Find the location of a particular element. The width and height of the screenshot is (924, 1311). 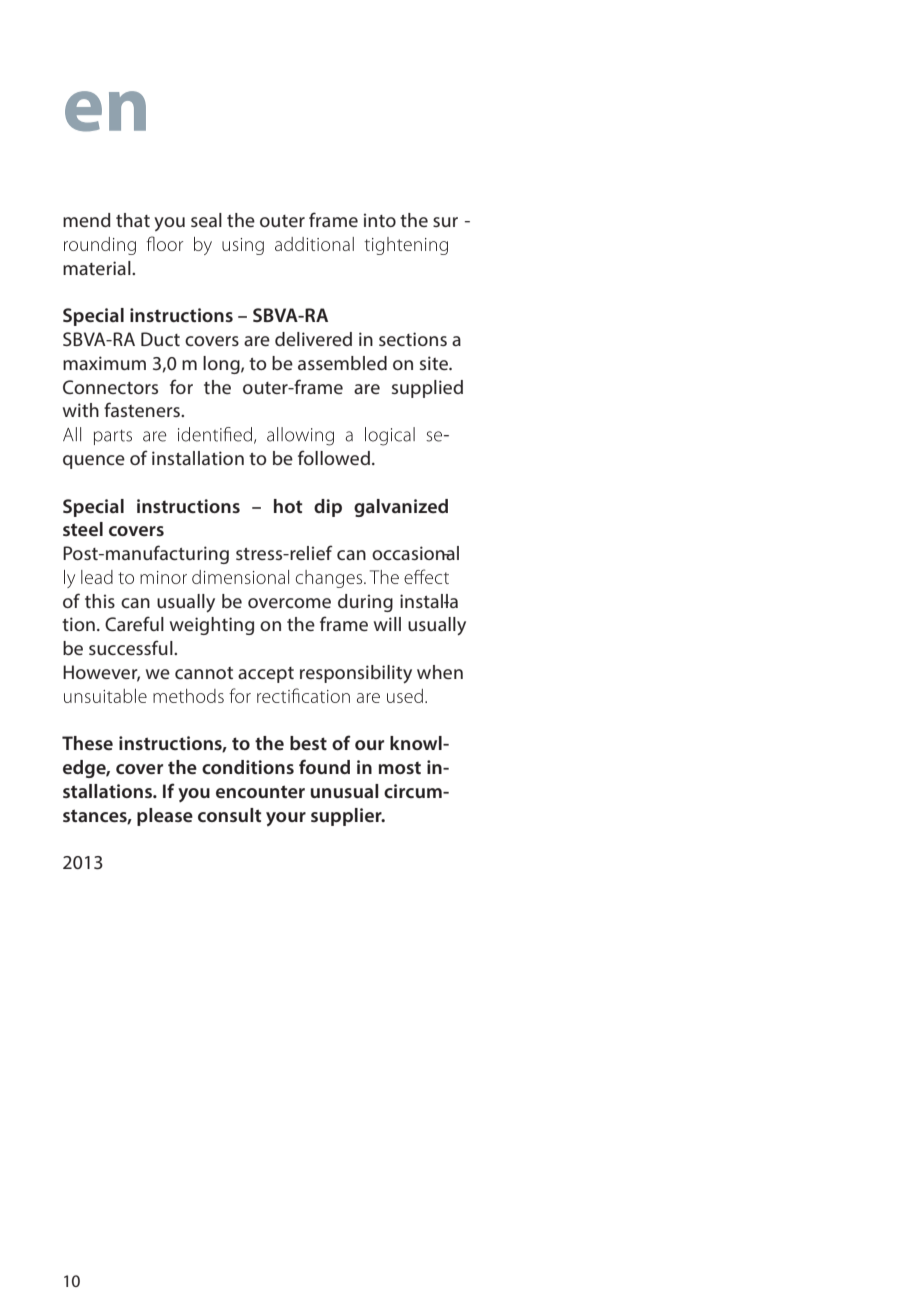

into is located at coordinates (380, 220).
